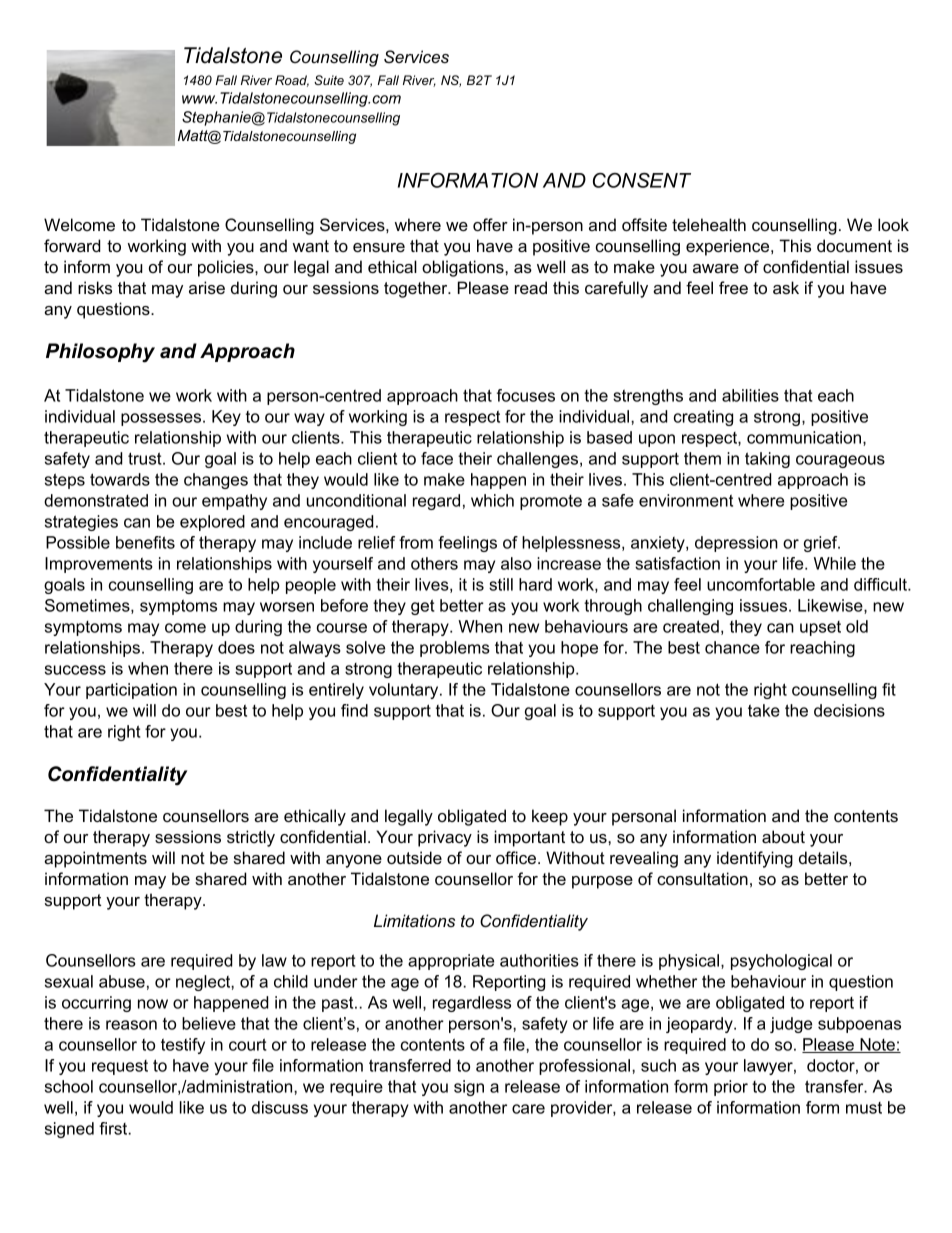 The width and height of the screenshot is (952, 1233). Describe the element at coordinates (292, 81) in the screenshot. I see `Road` at that location.
